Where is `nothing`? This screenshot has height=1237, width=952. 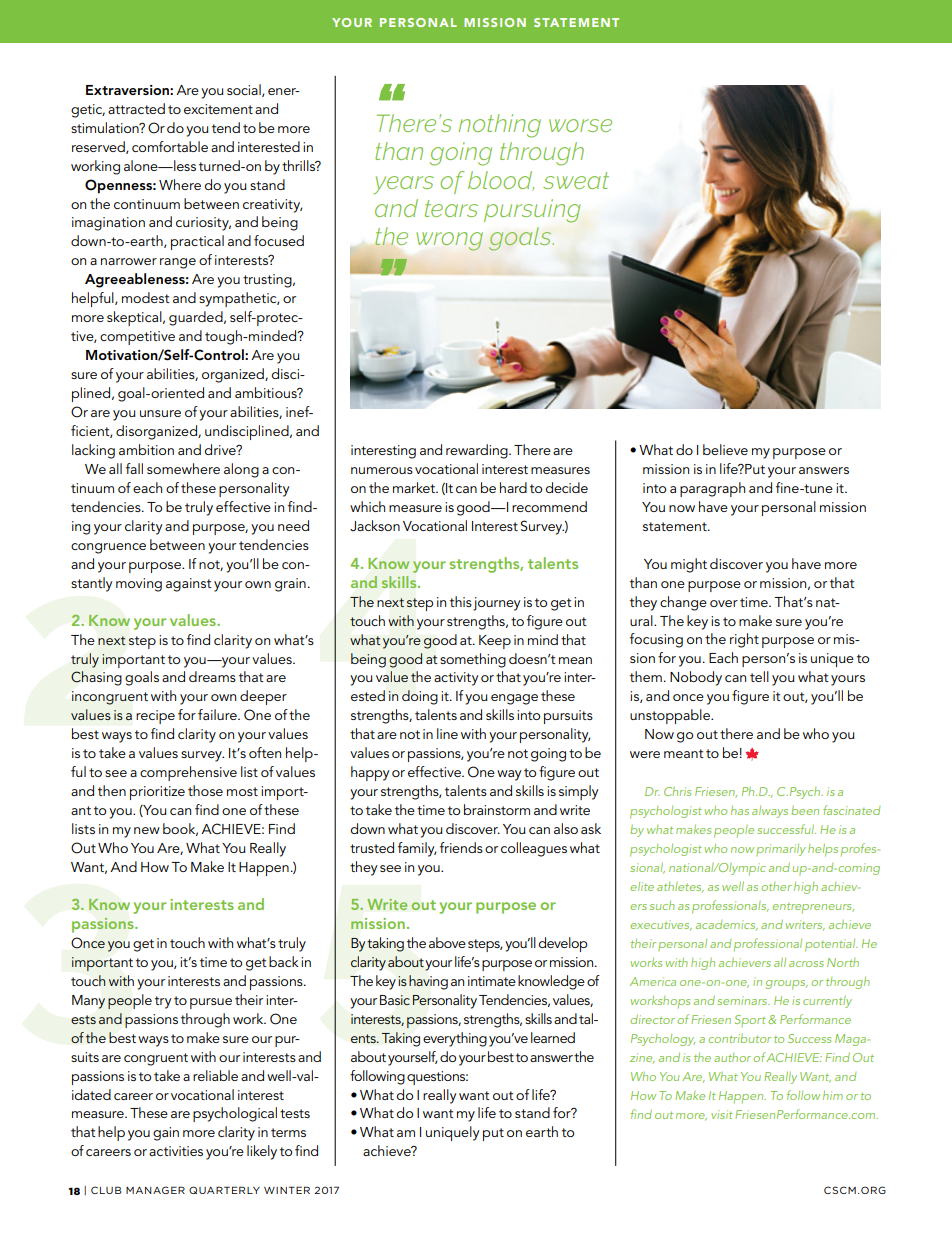 nothing is located at coordinates (500, 126).
